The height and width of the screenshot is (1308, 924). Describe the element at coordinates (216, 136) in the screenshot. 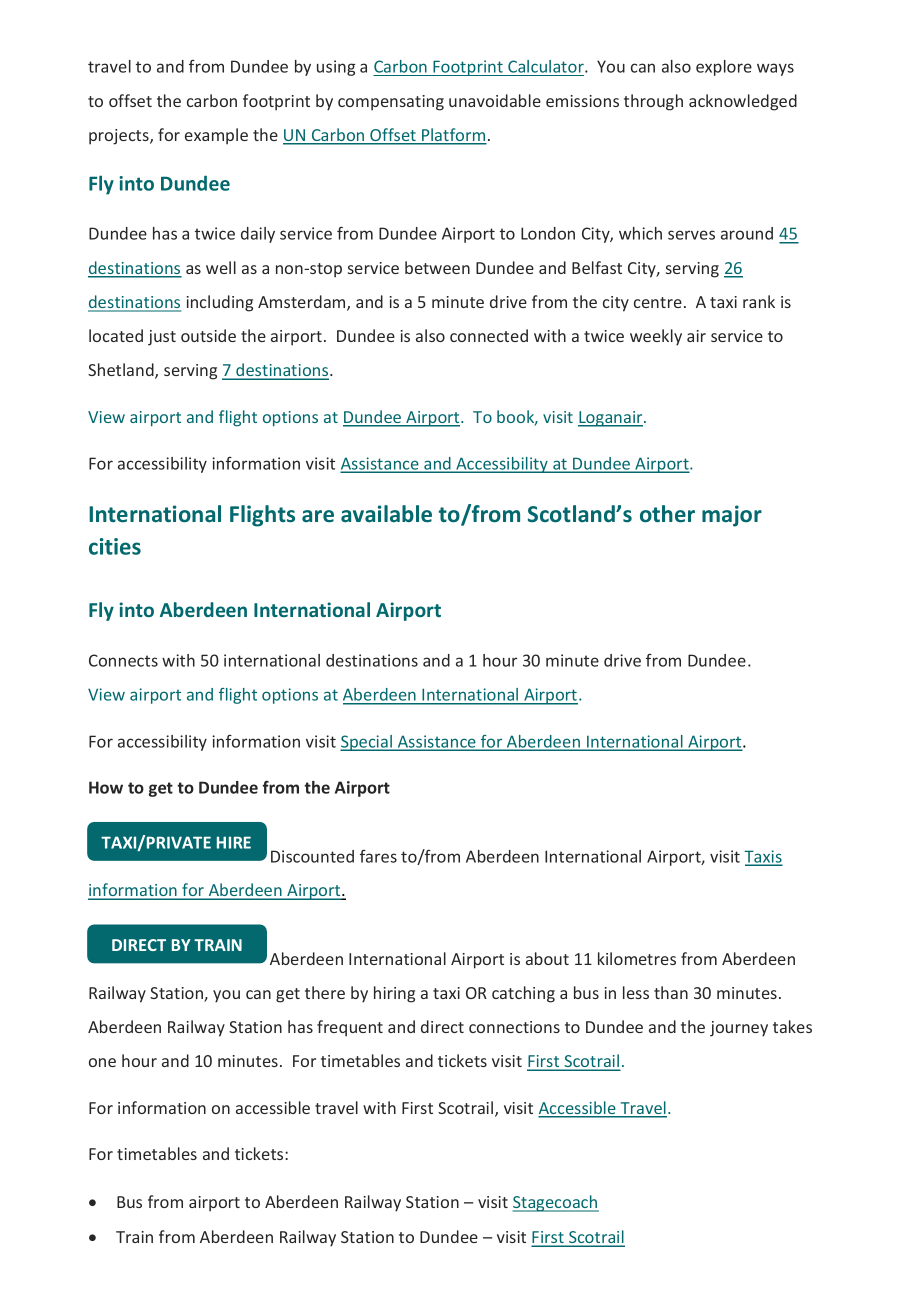

I see `example` at that location.
